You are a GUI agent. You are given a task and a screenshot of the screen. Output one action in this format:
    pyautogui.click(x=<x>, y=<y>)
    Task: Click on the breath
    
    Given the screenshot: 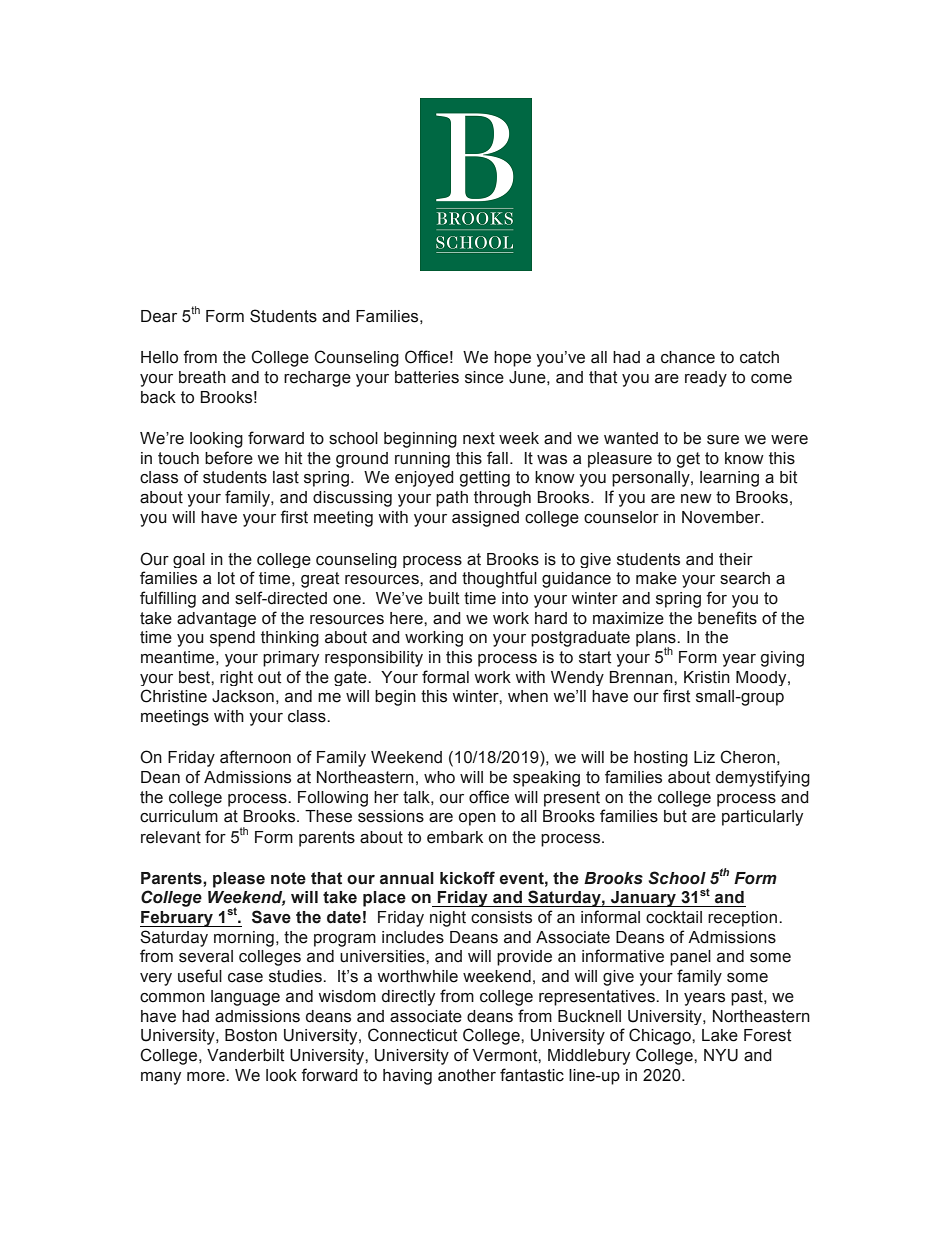 What is the action you would take?
    pyautogui.click(x=202, y=377)
